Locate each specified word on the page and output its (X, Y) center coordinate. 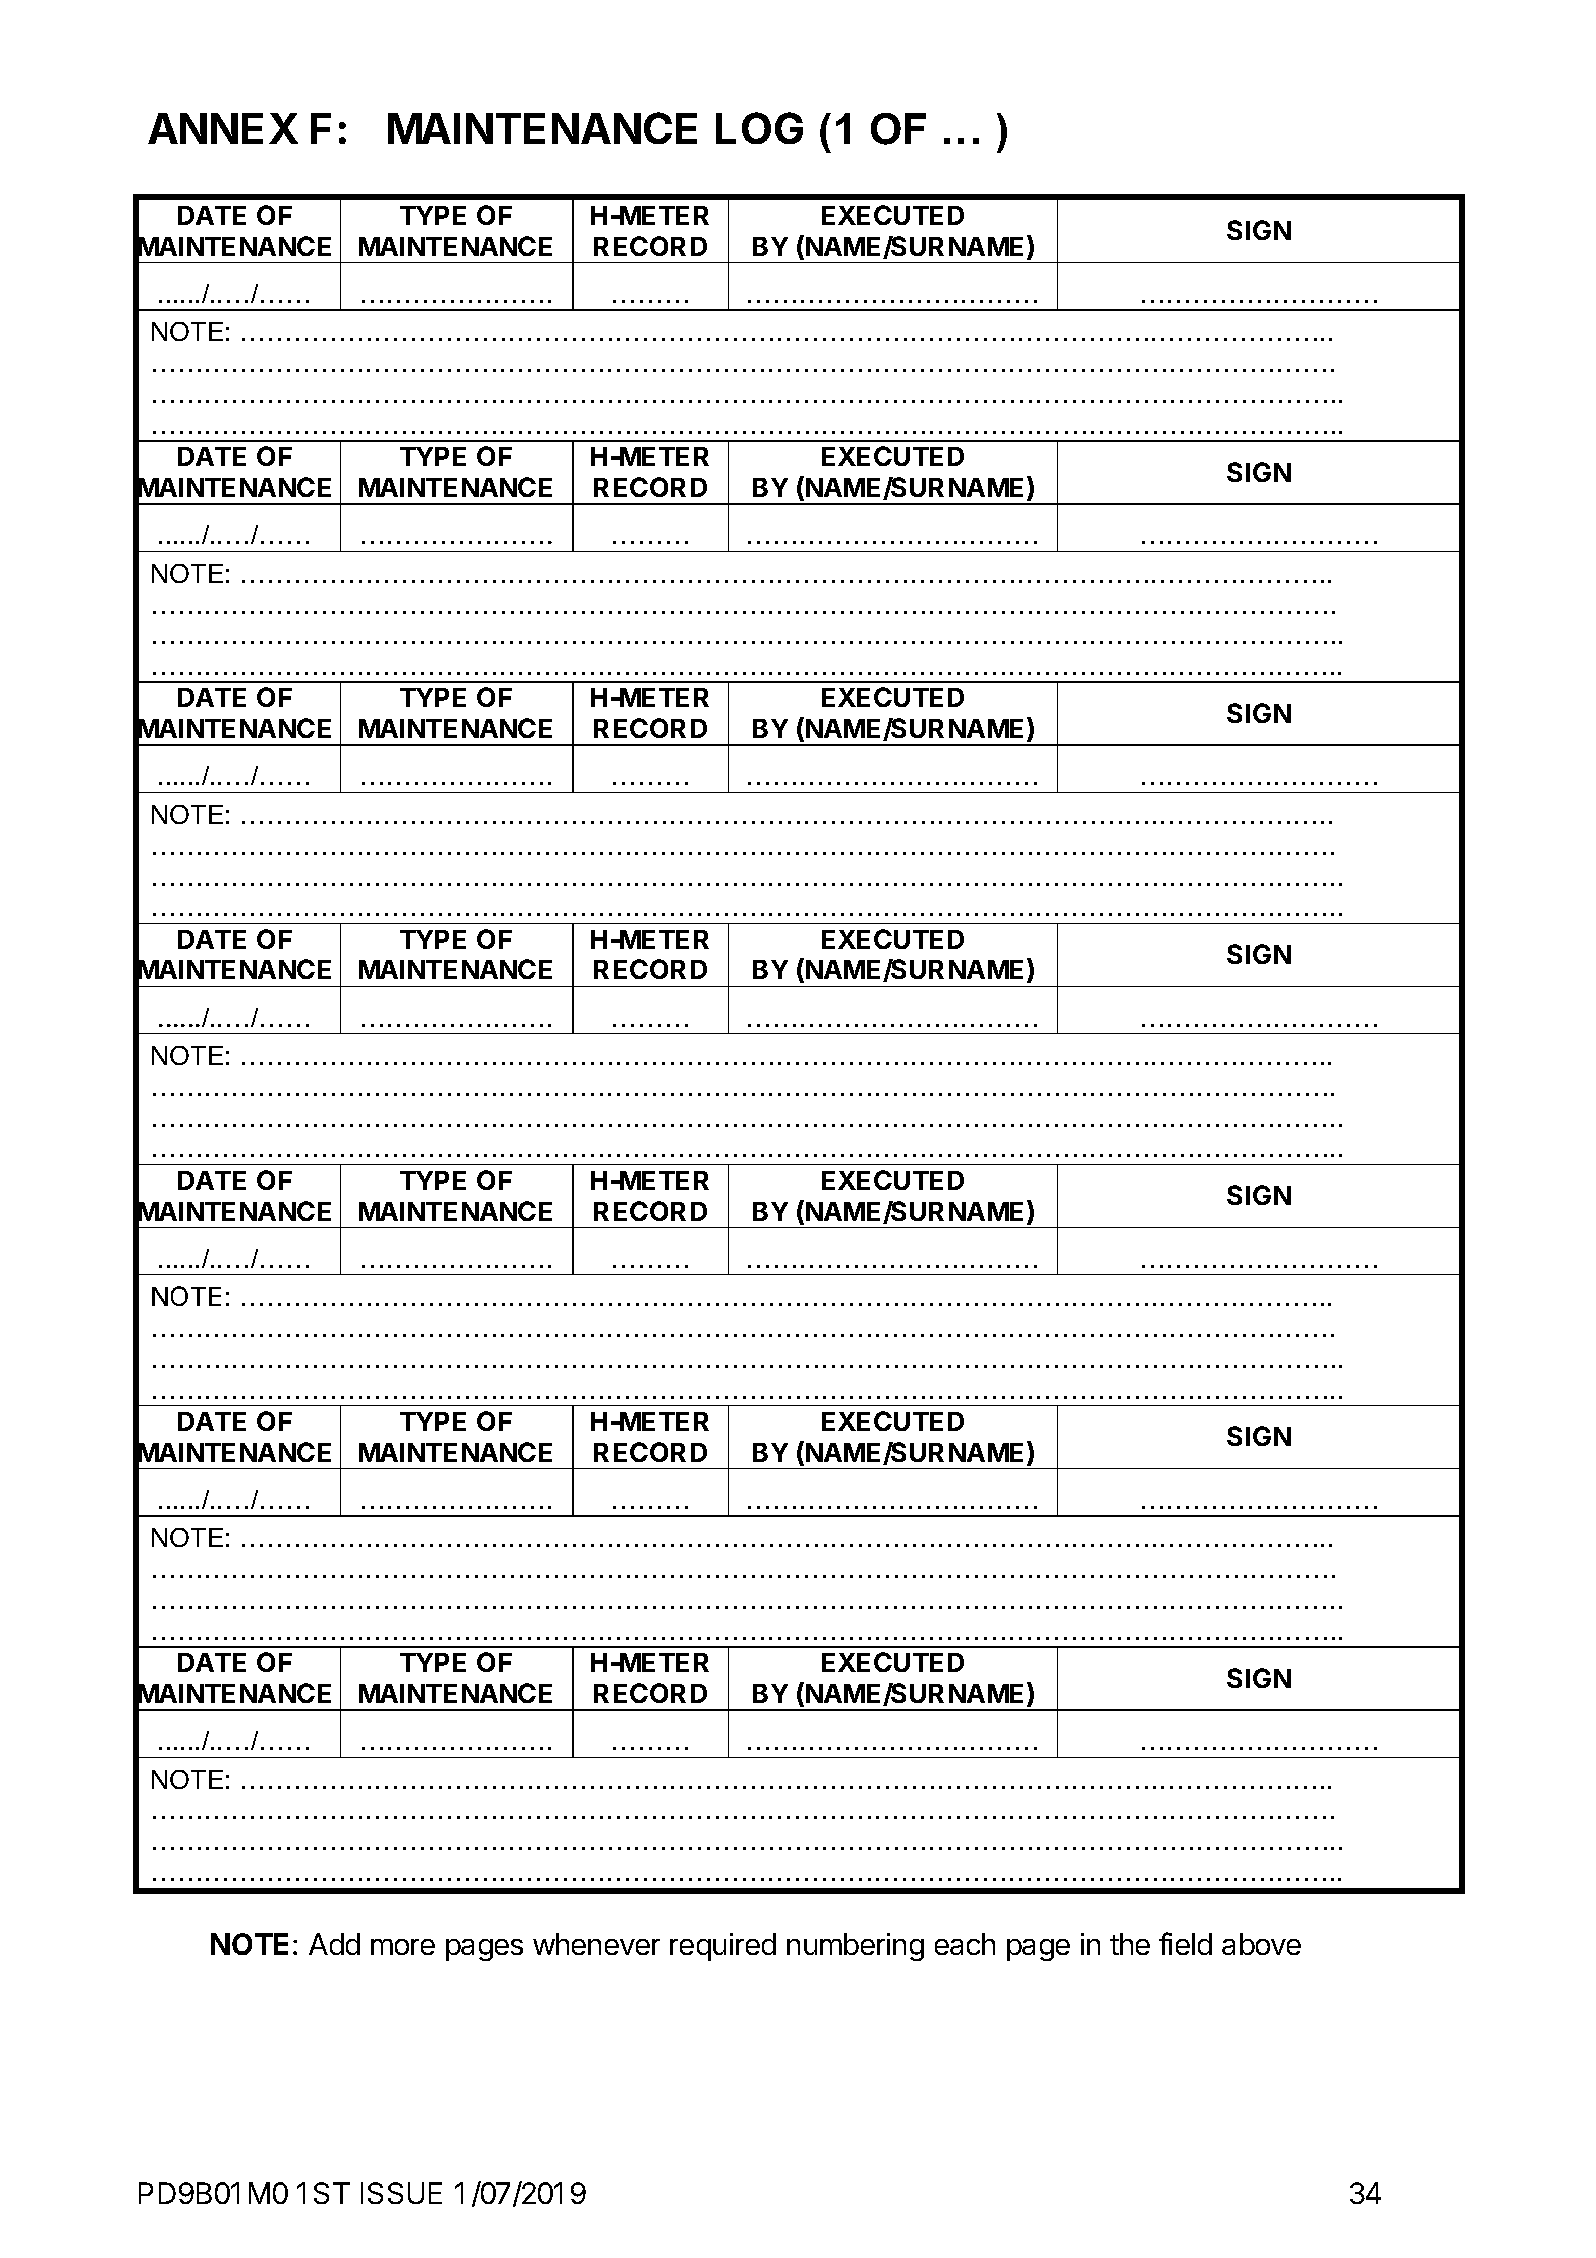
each (965, 1944)
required (723, 1947)
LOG (759, 128)
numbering (855, 1947)
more (403, 1947)
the (1130, 1944)
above (1261, 1944)
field (1185, 1943)
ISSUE (401, 2193)
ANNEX (223, 128)
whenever (596, 1944)
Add (334, 1944)
